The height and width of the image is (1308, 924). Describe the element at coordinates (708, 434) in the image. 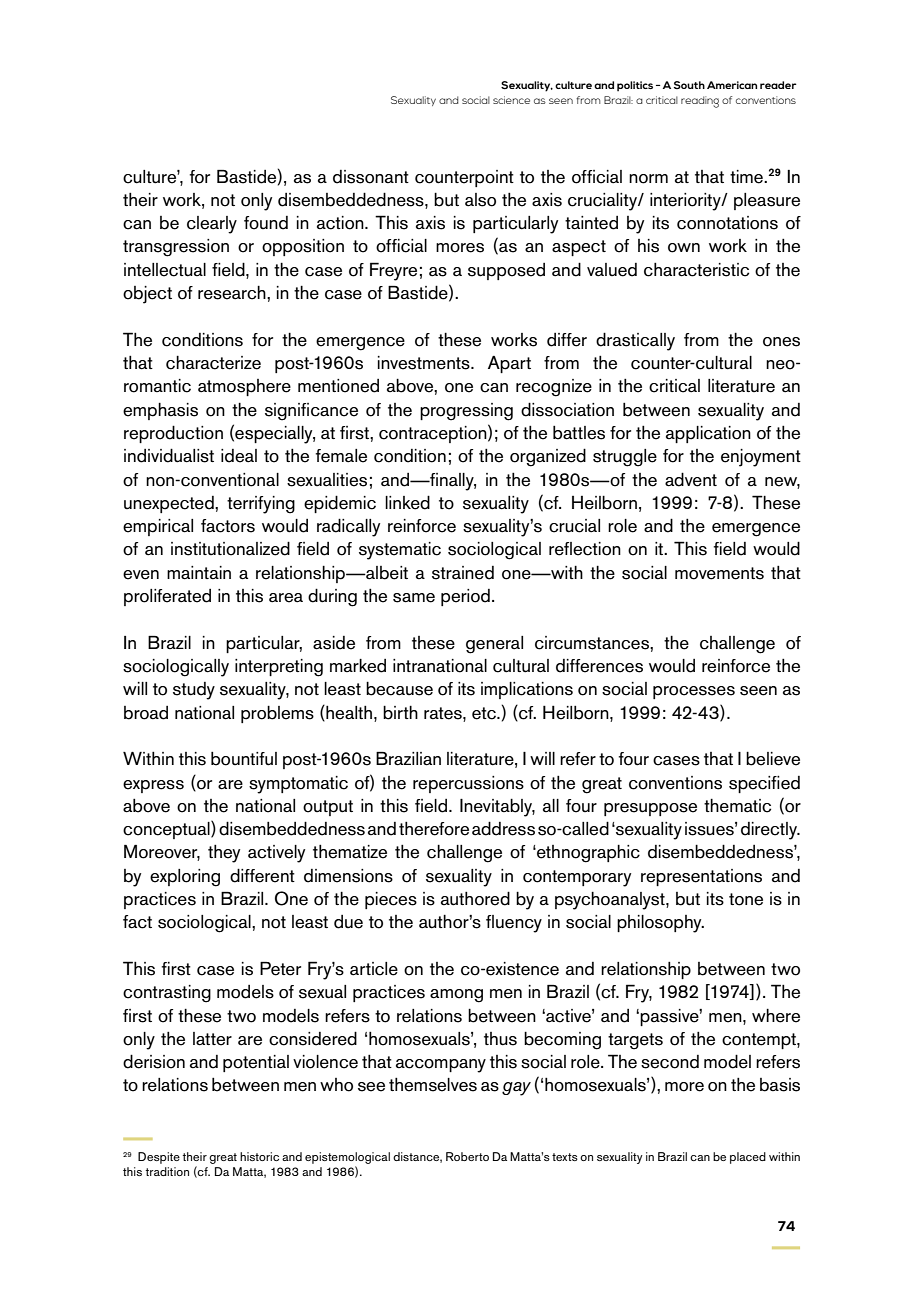

I see `application` at that location.
